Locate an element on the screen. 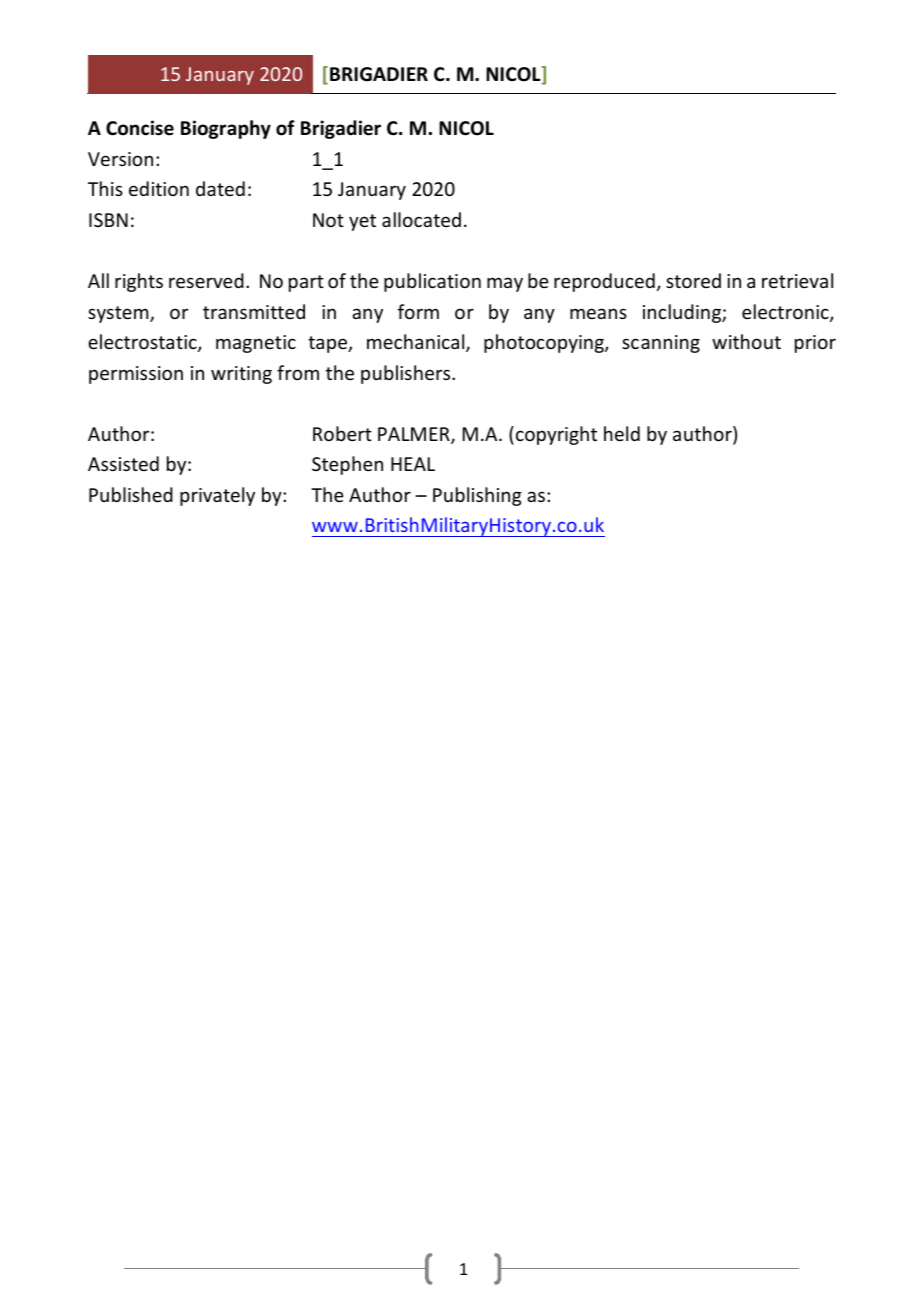 This screenshot has height=1308, width=924. dated is located at coordinates (220, 188).
